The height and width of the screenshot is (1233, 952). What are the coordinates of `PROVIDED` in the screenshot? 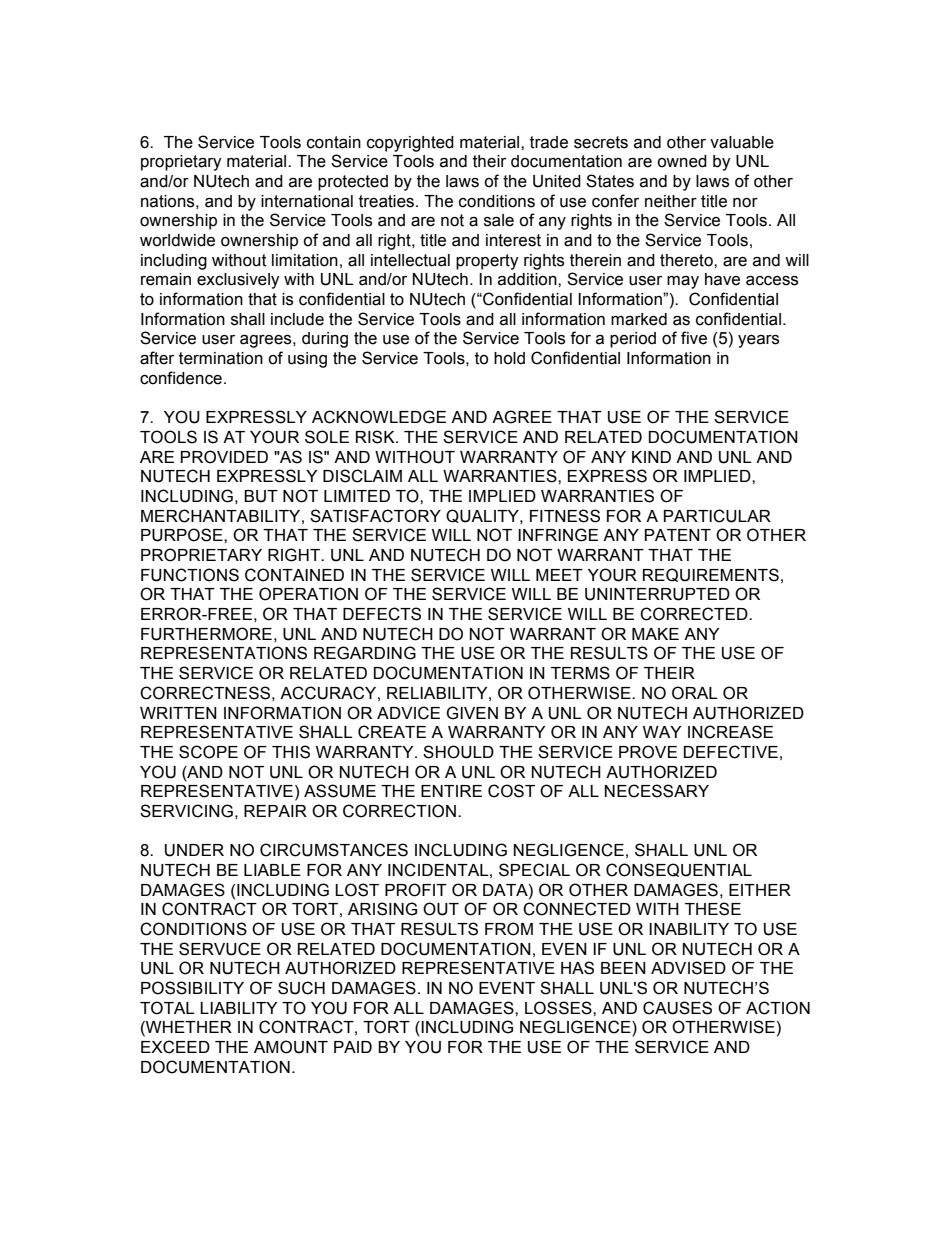 It's located at (224, 457).
